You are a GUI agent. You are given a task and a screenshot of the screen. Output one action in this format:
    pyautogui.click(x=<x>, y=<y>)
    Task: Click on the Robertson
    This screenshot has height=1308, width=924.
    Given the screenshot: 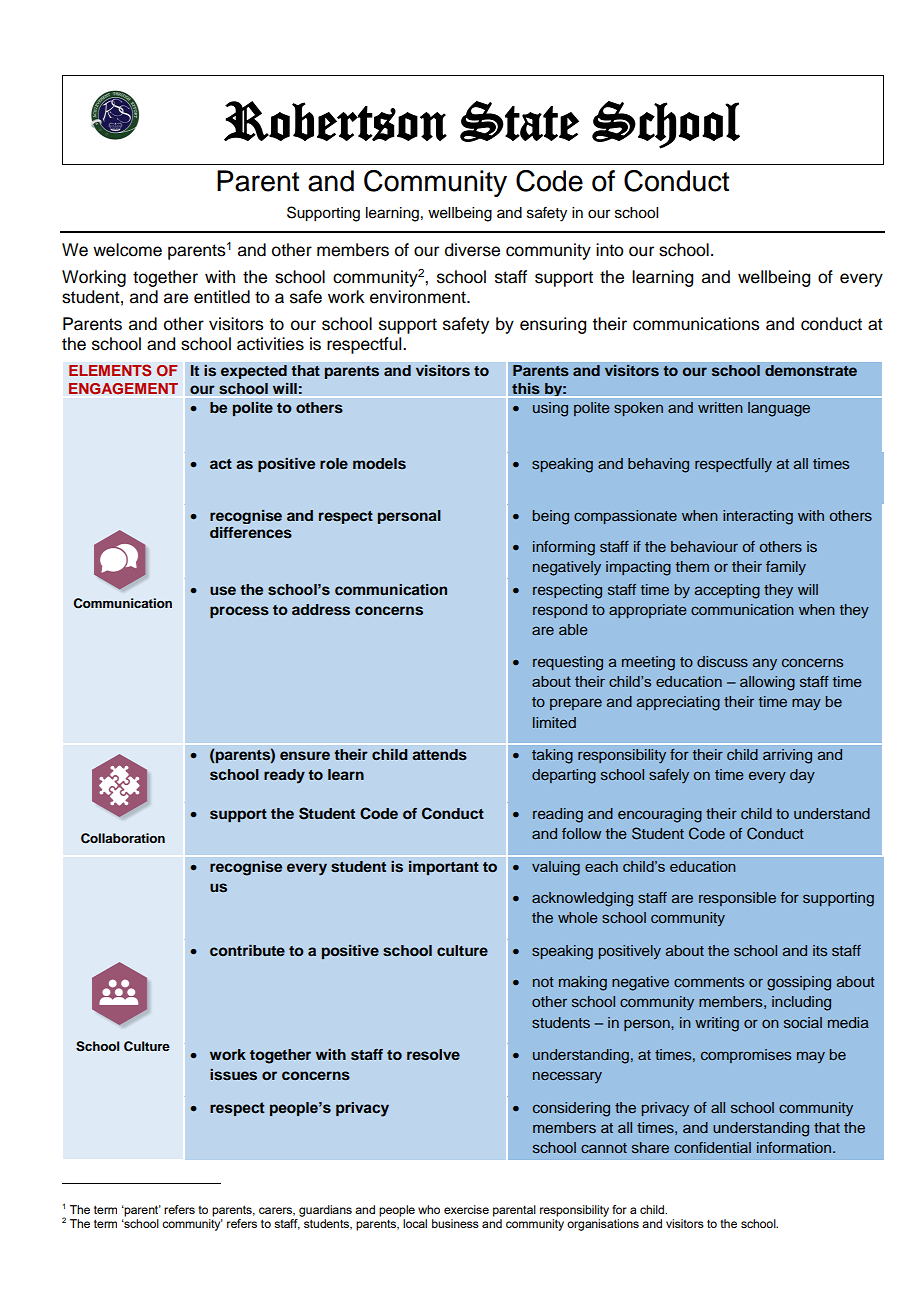 What is the action you would take?
    pyautogui.click(x=335, y=121)
